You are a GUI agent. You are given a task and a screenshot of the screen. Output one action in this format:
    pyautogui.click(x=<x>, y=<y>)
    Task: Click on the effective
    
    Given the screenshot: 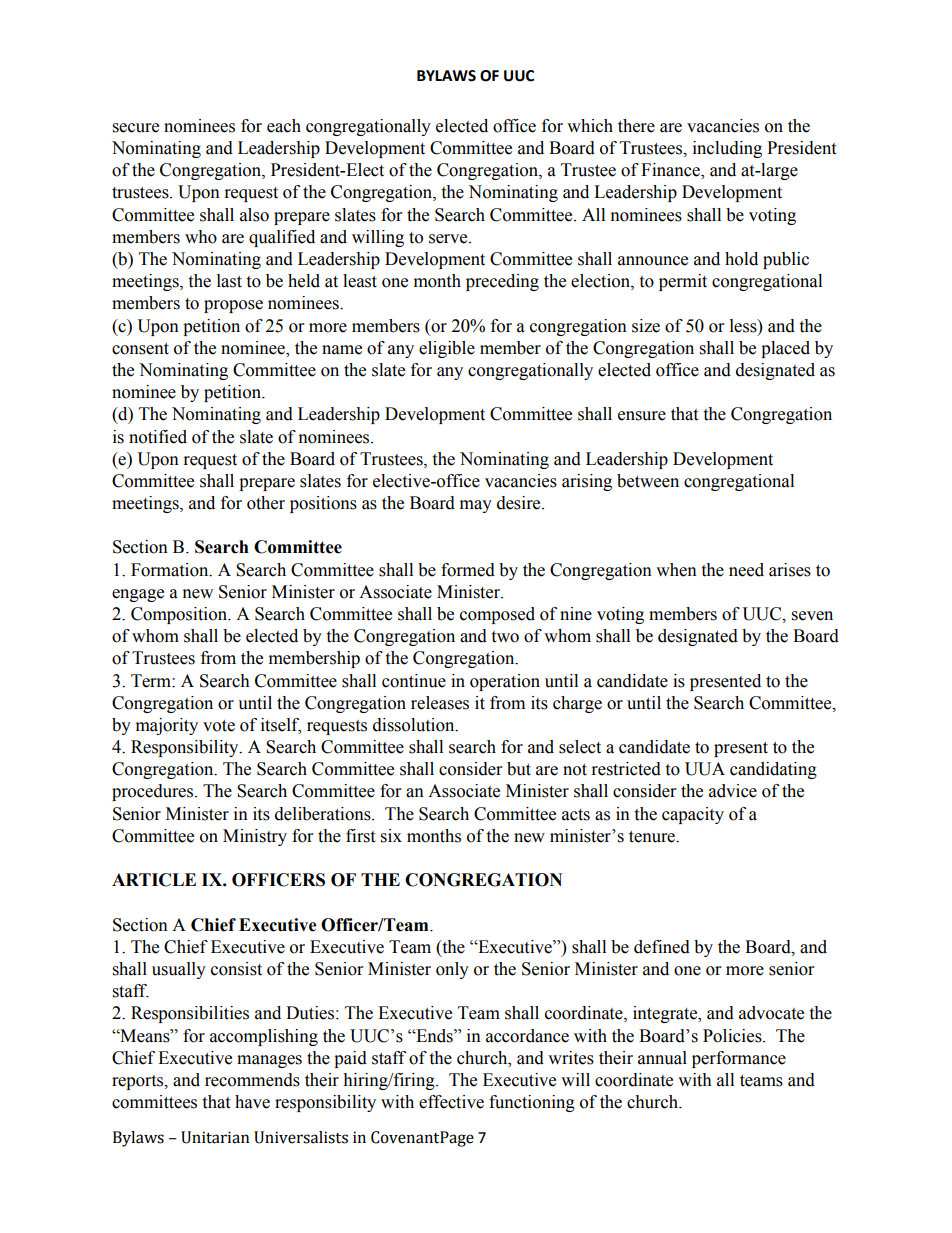 What is the action you would take?
    pyautogui.click(x=451, y=1102)
